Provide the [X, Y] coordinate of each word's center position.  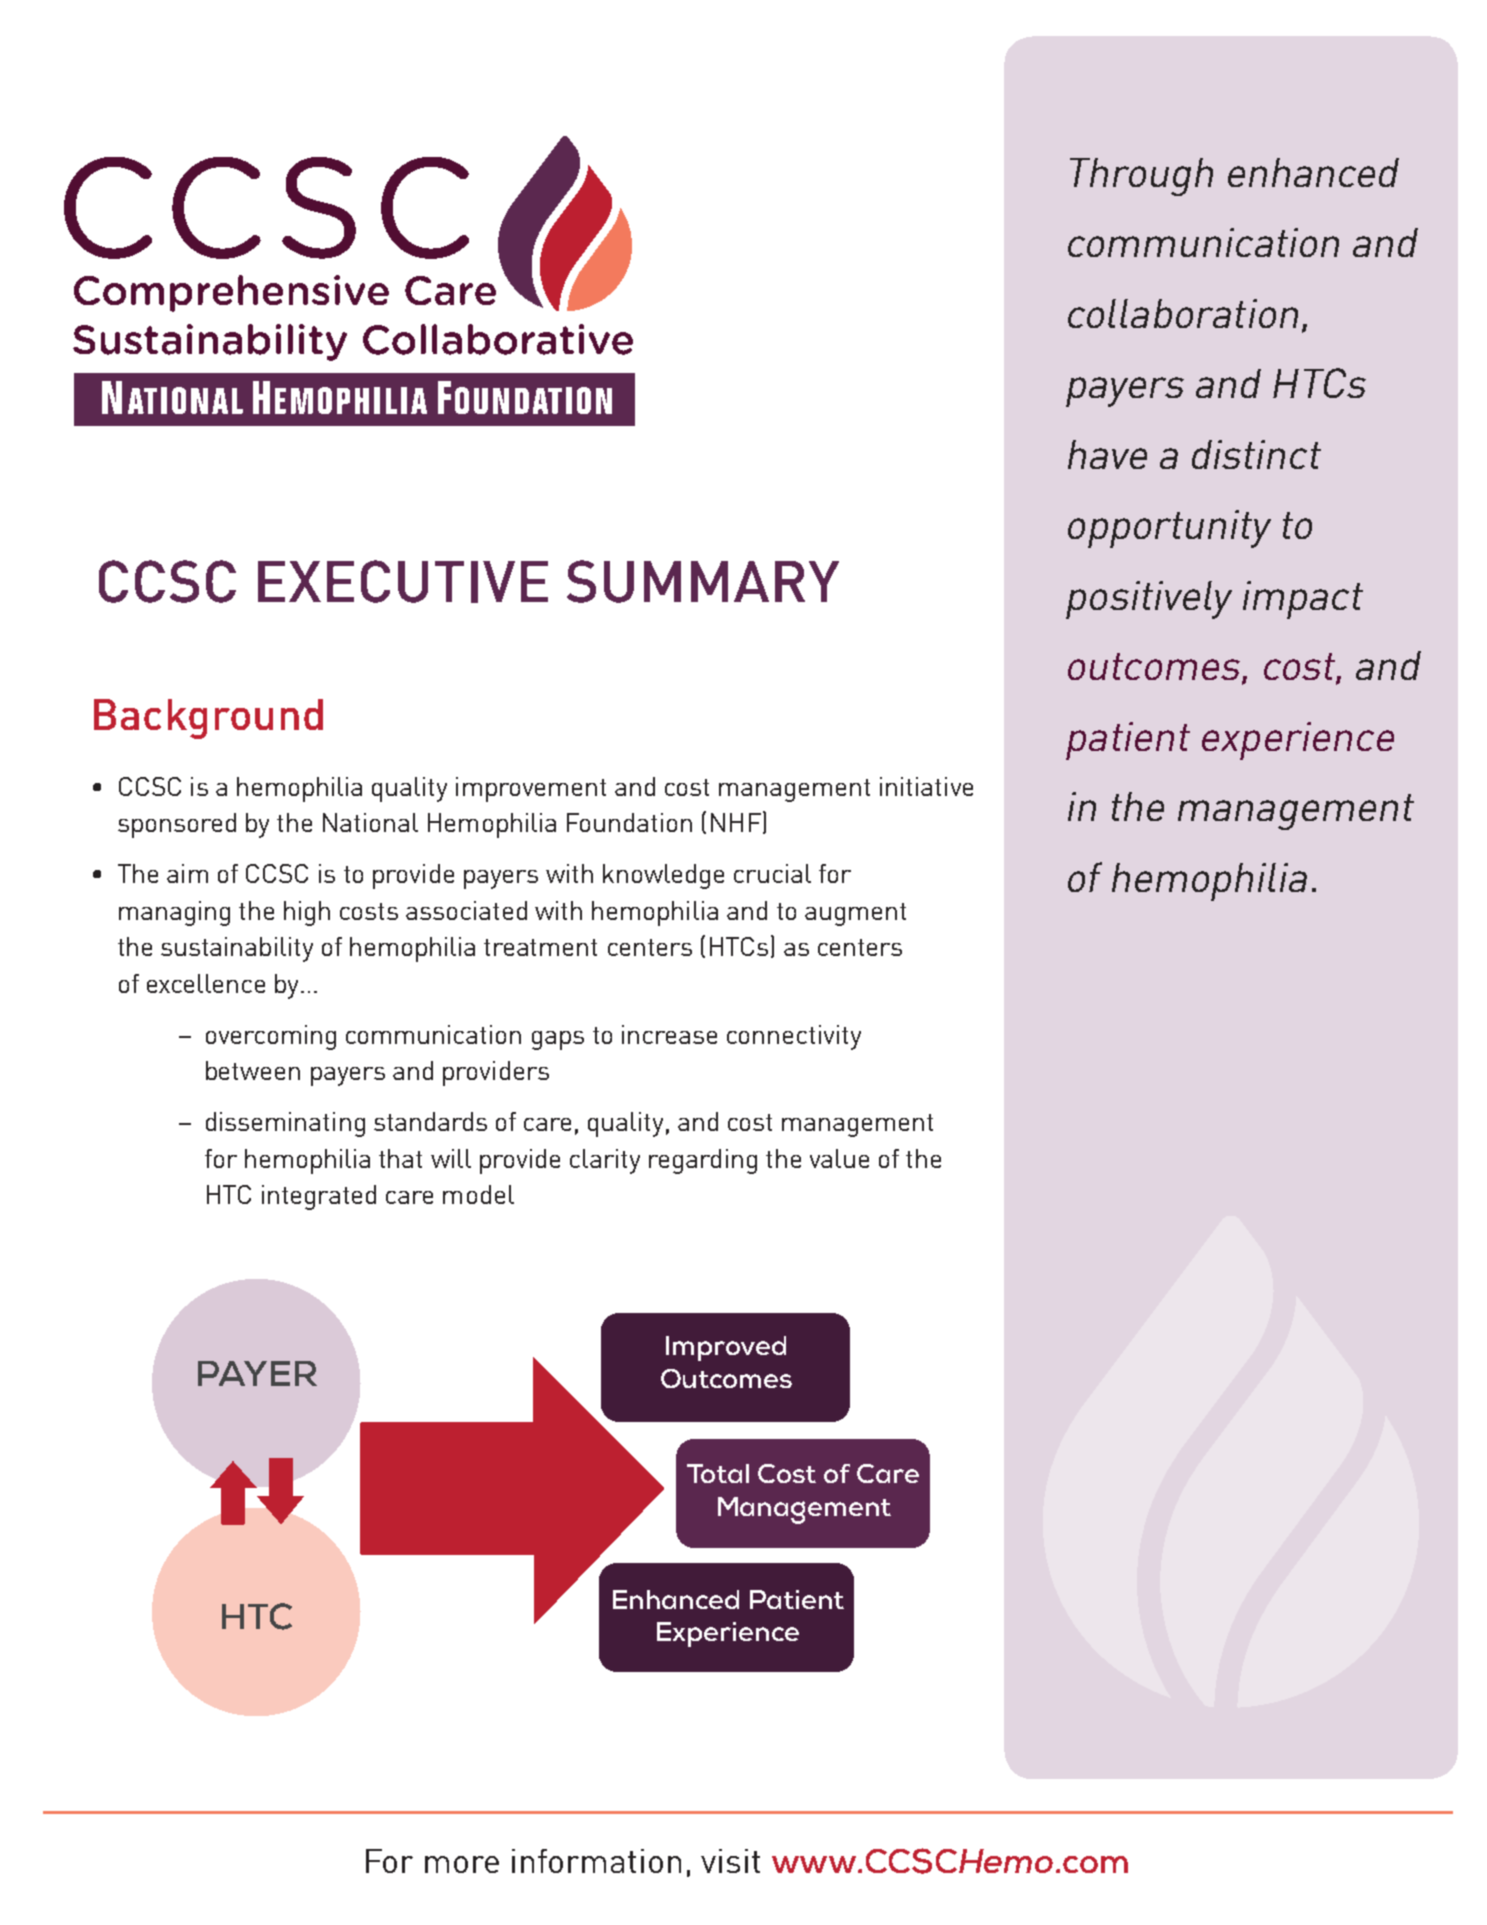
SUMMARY [703, 581]
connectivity [794, 1037]
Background [208, 719]
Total [718, 1473]
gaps [558, 1040]
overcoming [271, 1037]
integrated [319, 1197]
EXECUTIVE [403, 581]
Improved [726, 1348]
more [462, 1864]
